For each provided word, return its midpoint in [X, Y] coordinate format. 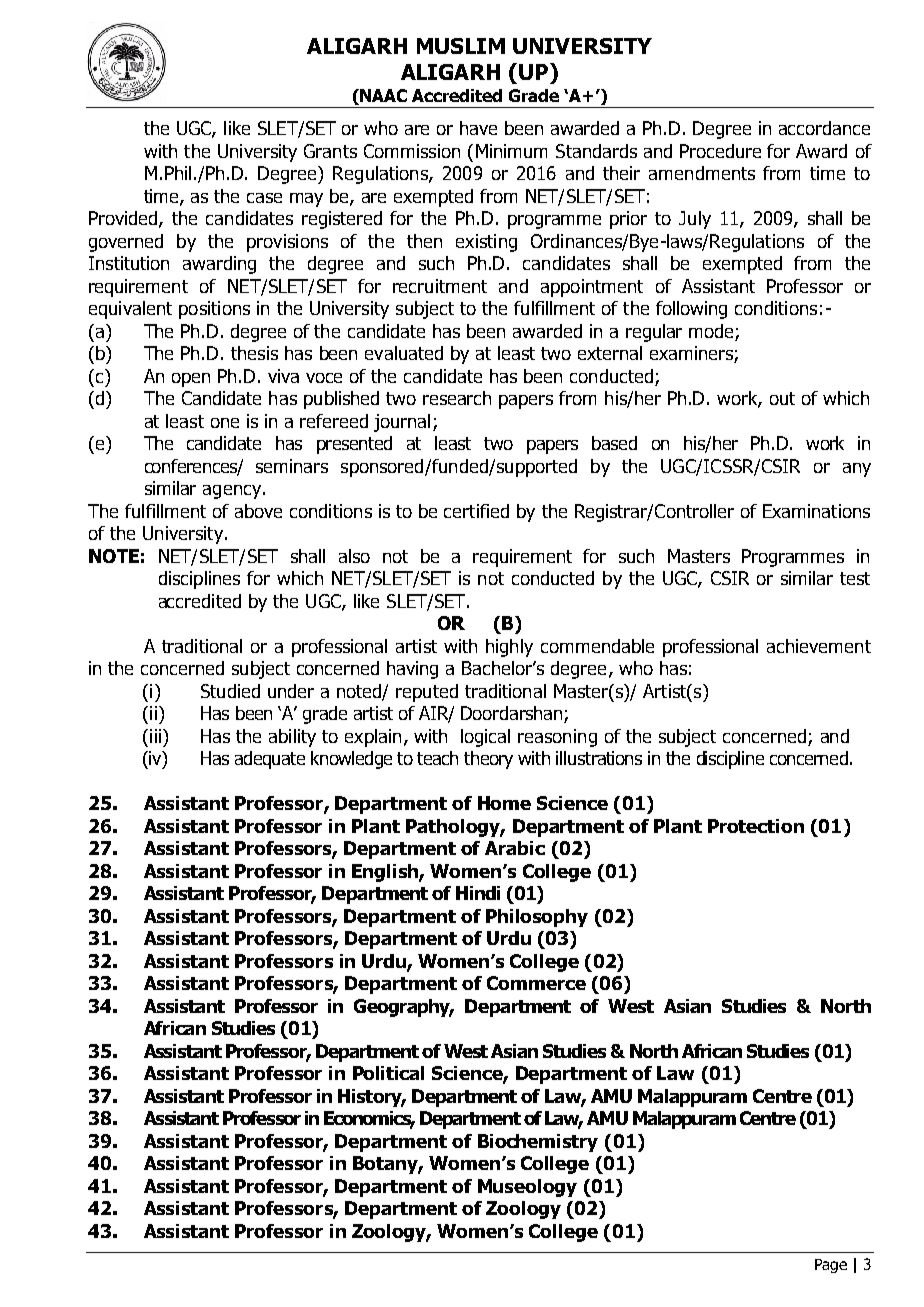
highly [509, 648]
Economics [369, 1119]
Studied [230, 691]
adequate [270, 760]
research [457, 398]
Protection [756, 826]
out [782, 398]
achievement [819, 646]
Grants [330, 151]
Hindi [478, 893]
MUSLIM [461, 46]
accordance [824, 128]
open [191, 380]
